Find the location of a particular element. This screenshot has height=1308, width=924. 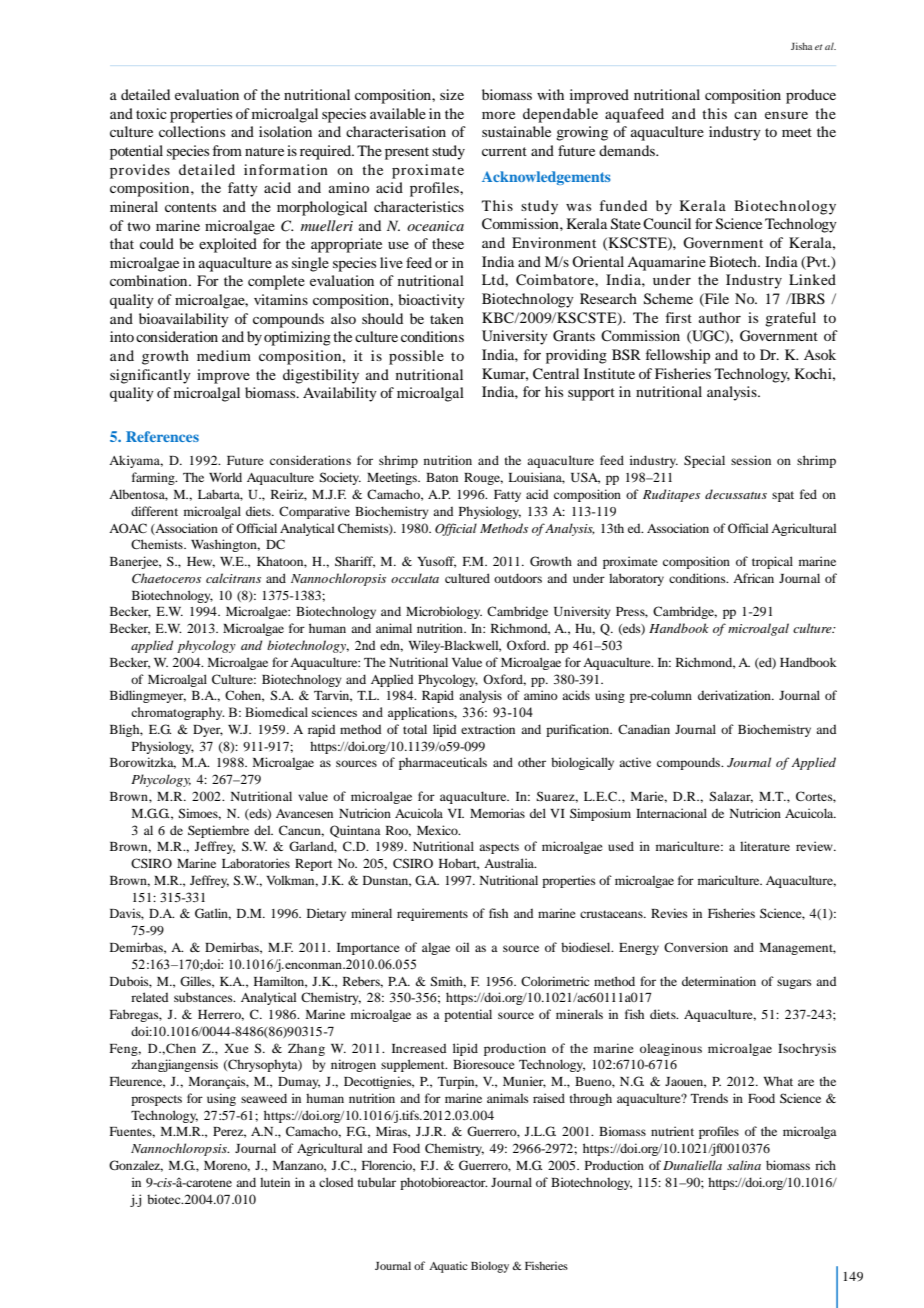

Canadian is located at coordinates (644, 729).
